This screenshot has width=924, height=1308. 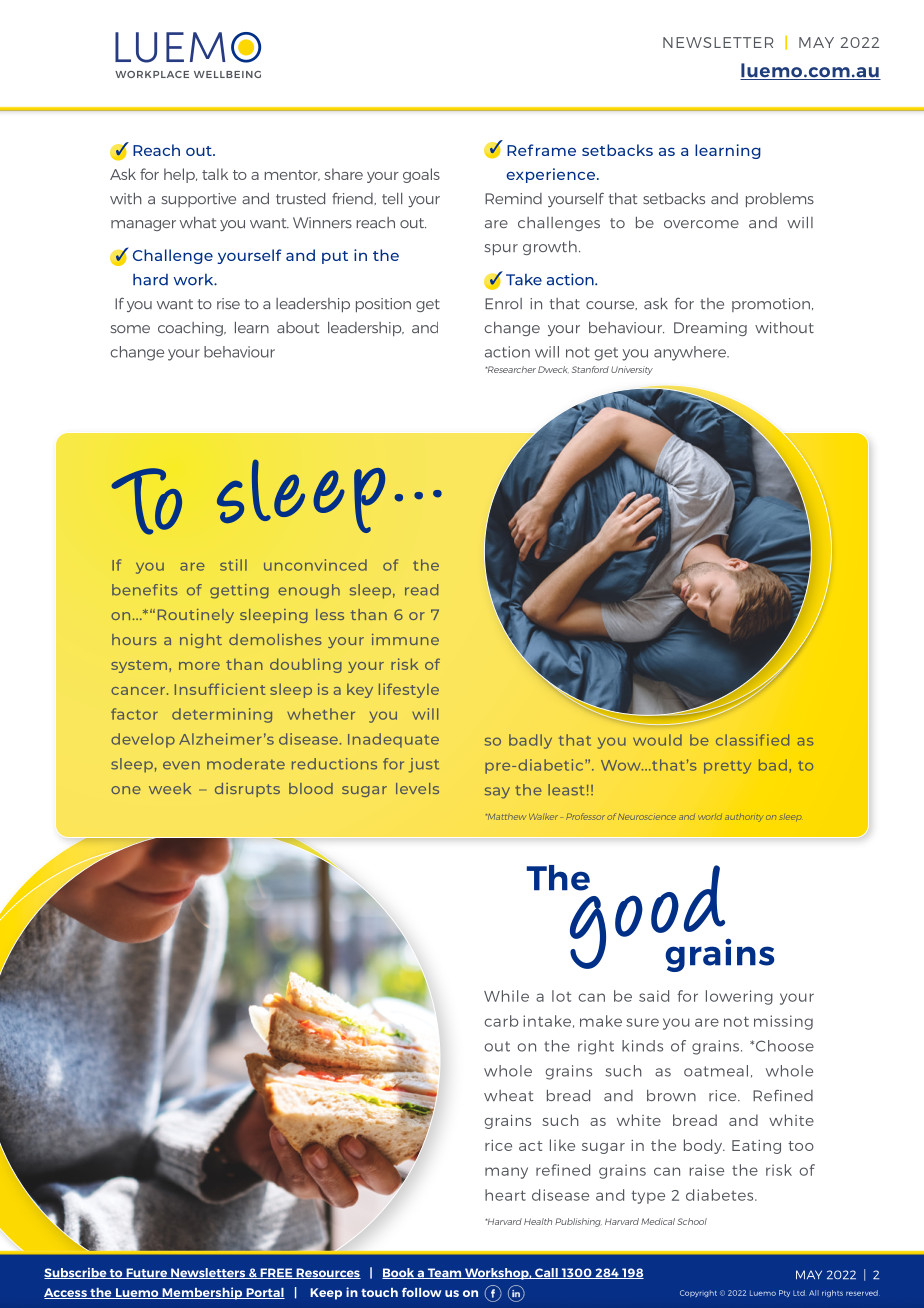 What do you see at coordinates (147, 1273) in the screenshot?
I see `Future` at bounding box center [147, 1273].
